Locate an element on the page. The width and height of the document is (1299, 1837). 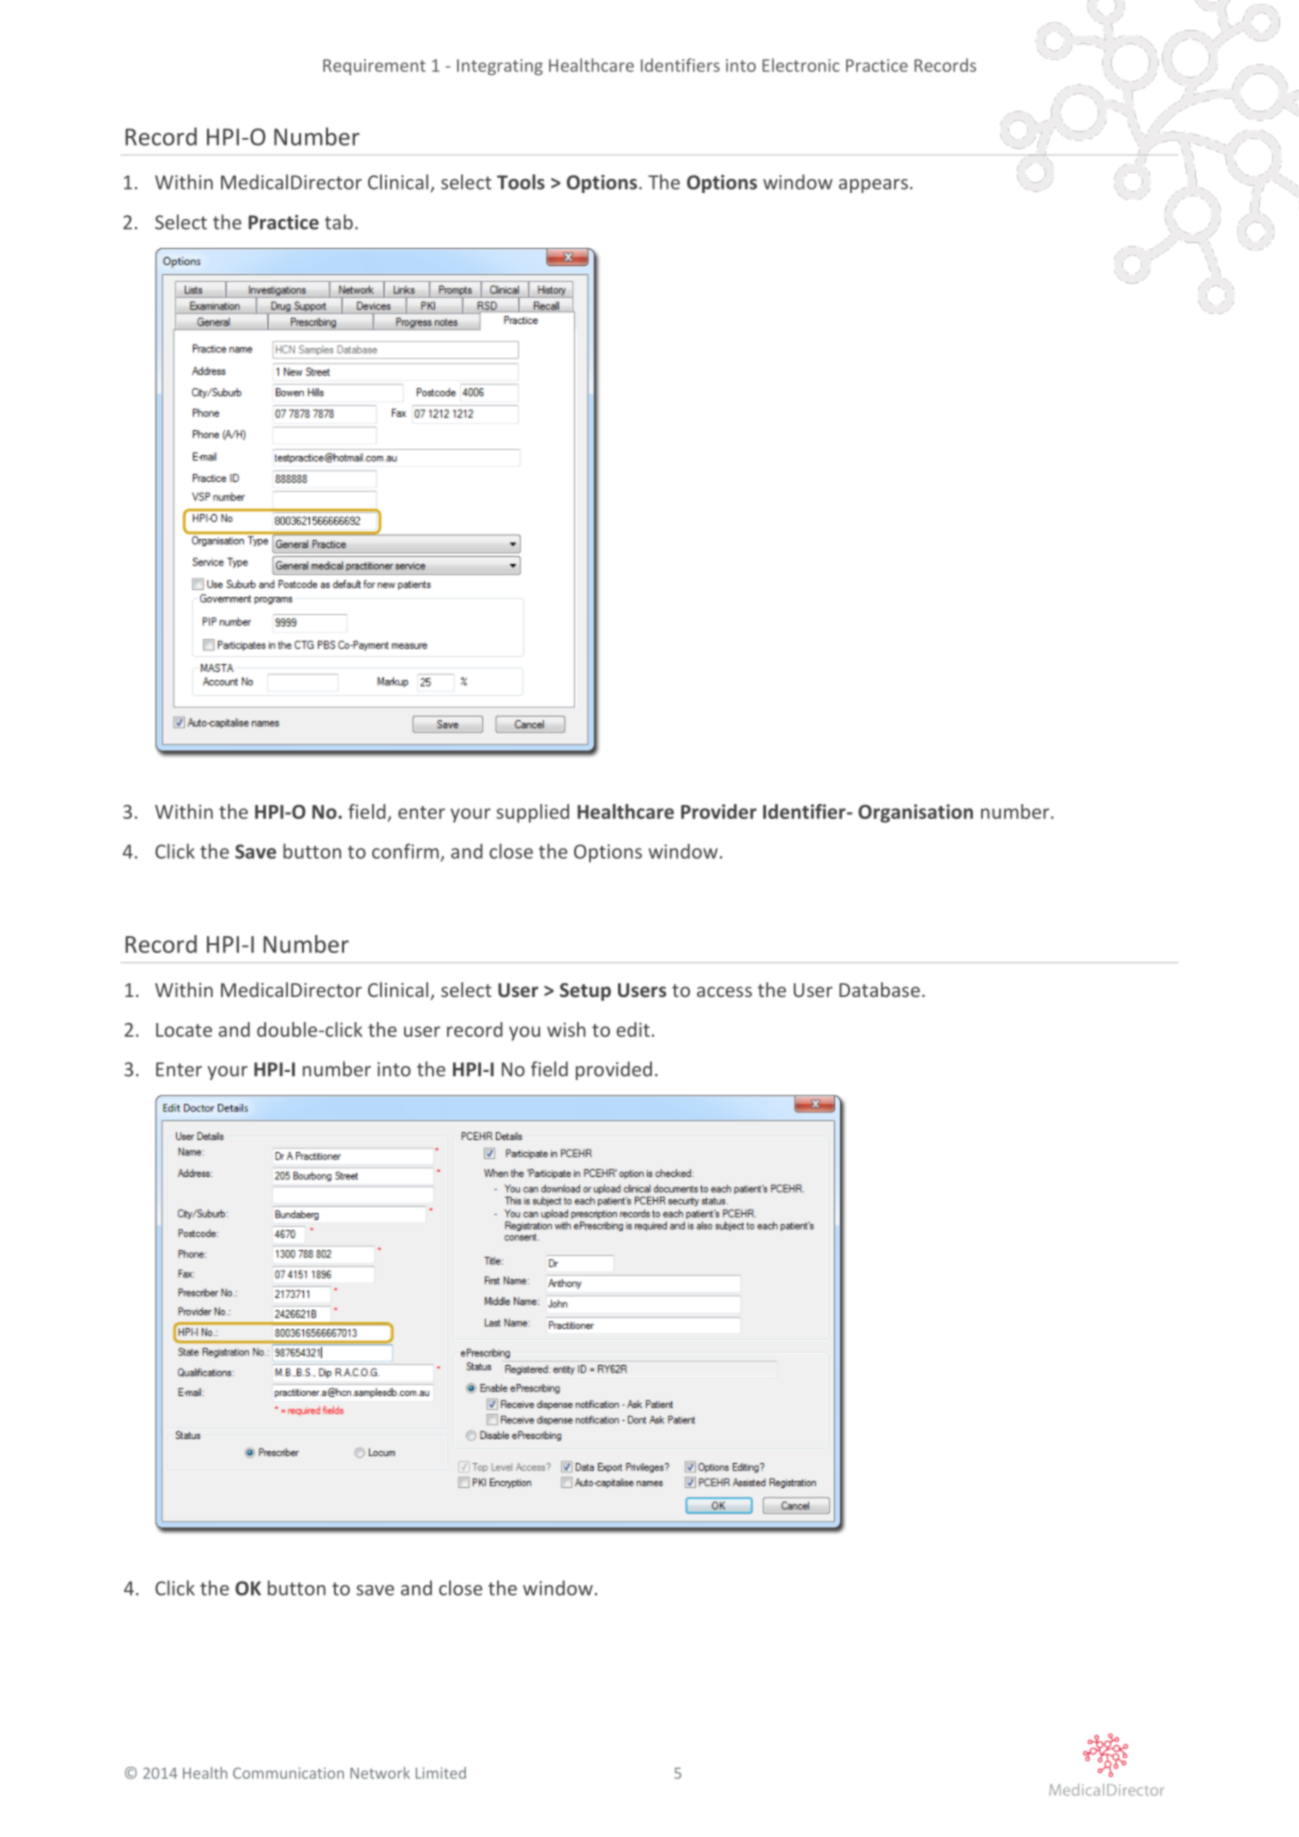
Communication is located at coordinates (288, 1773).
